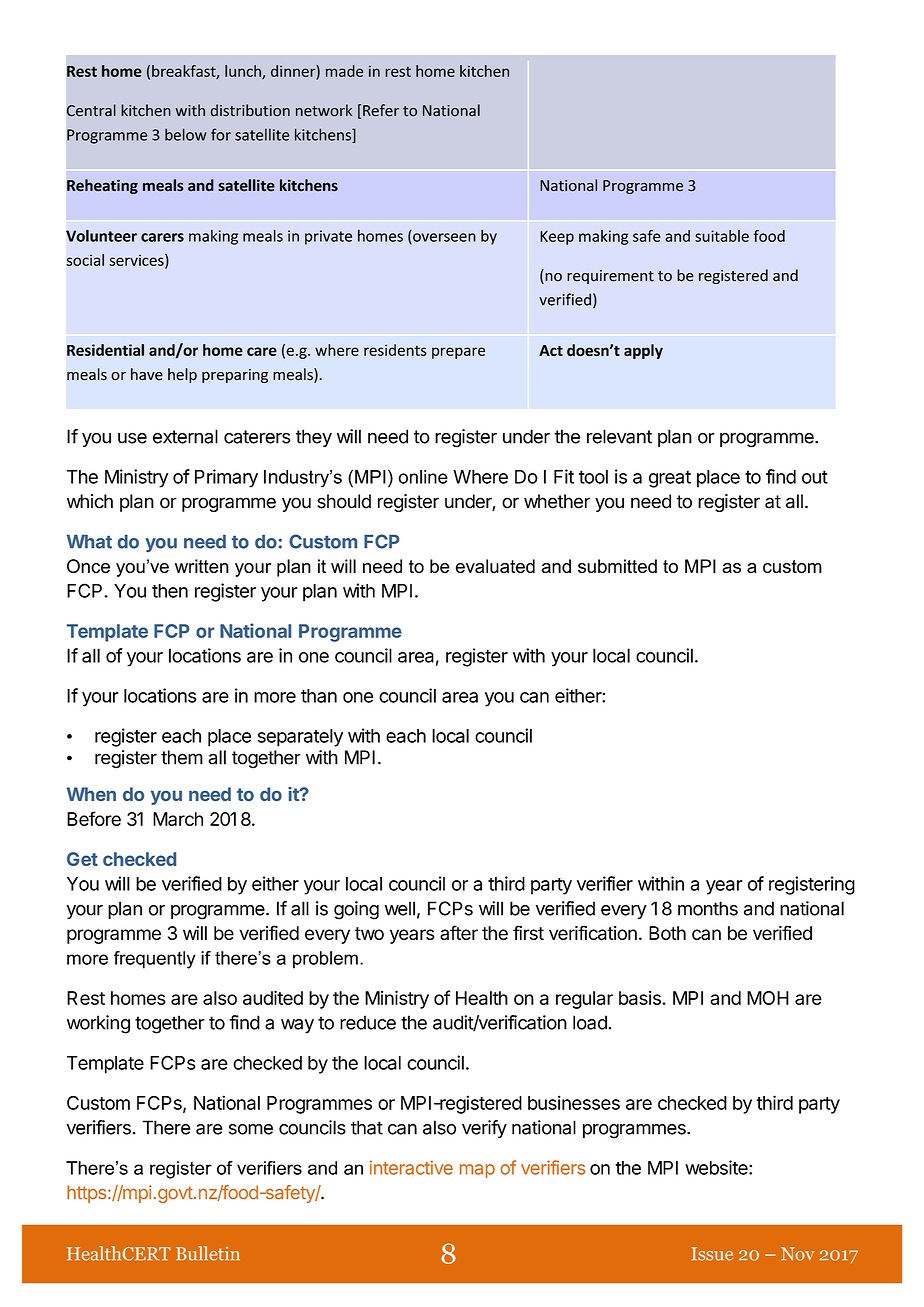 The image size is (924, 1307). I want to click on Refer, so click(381, 110).
